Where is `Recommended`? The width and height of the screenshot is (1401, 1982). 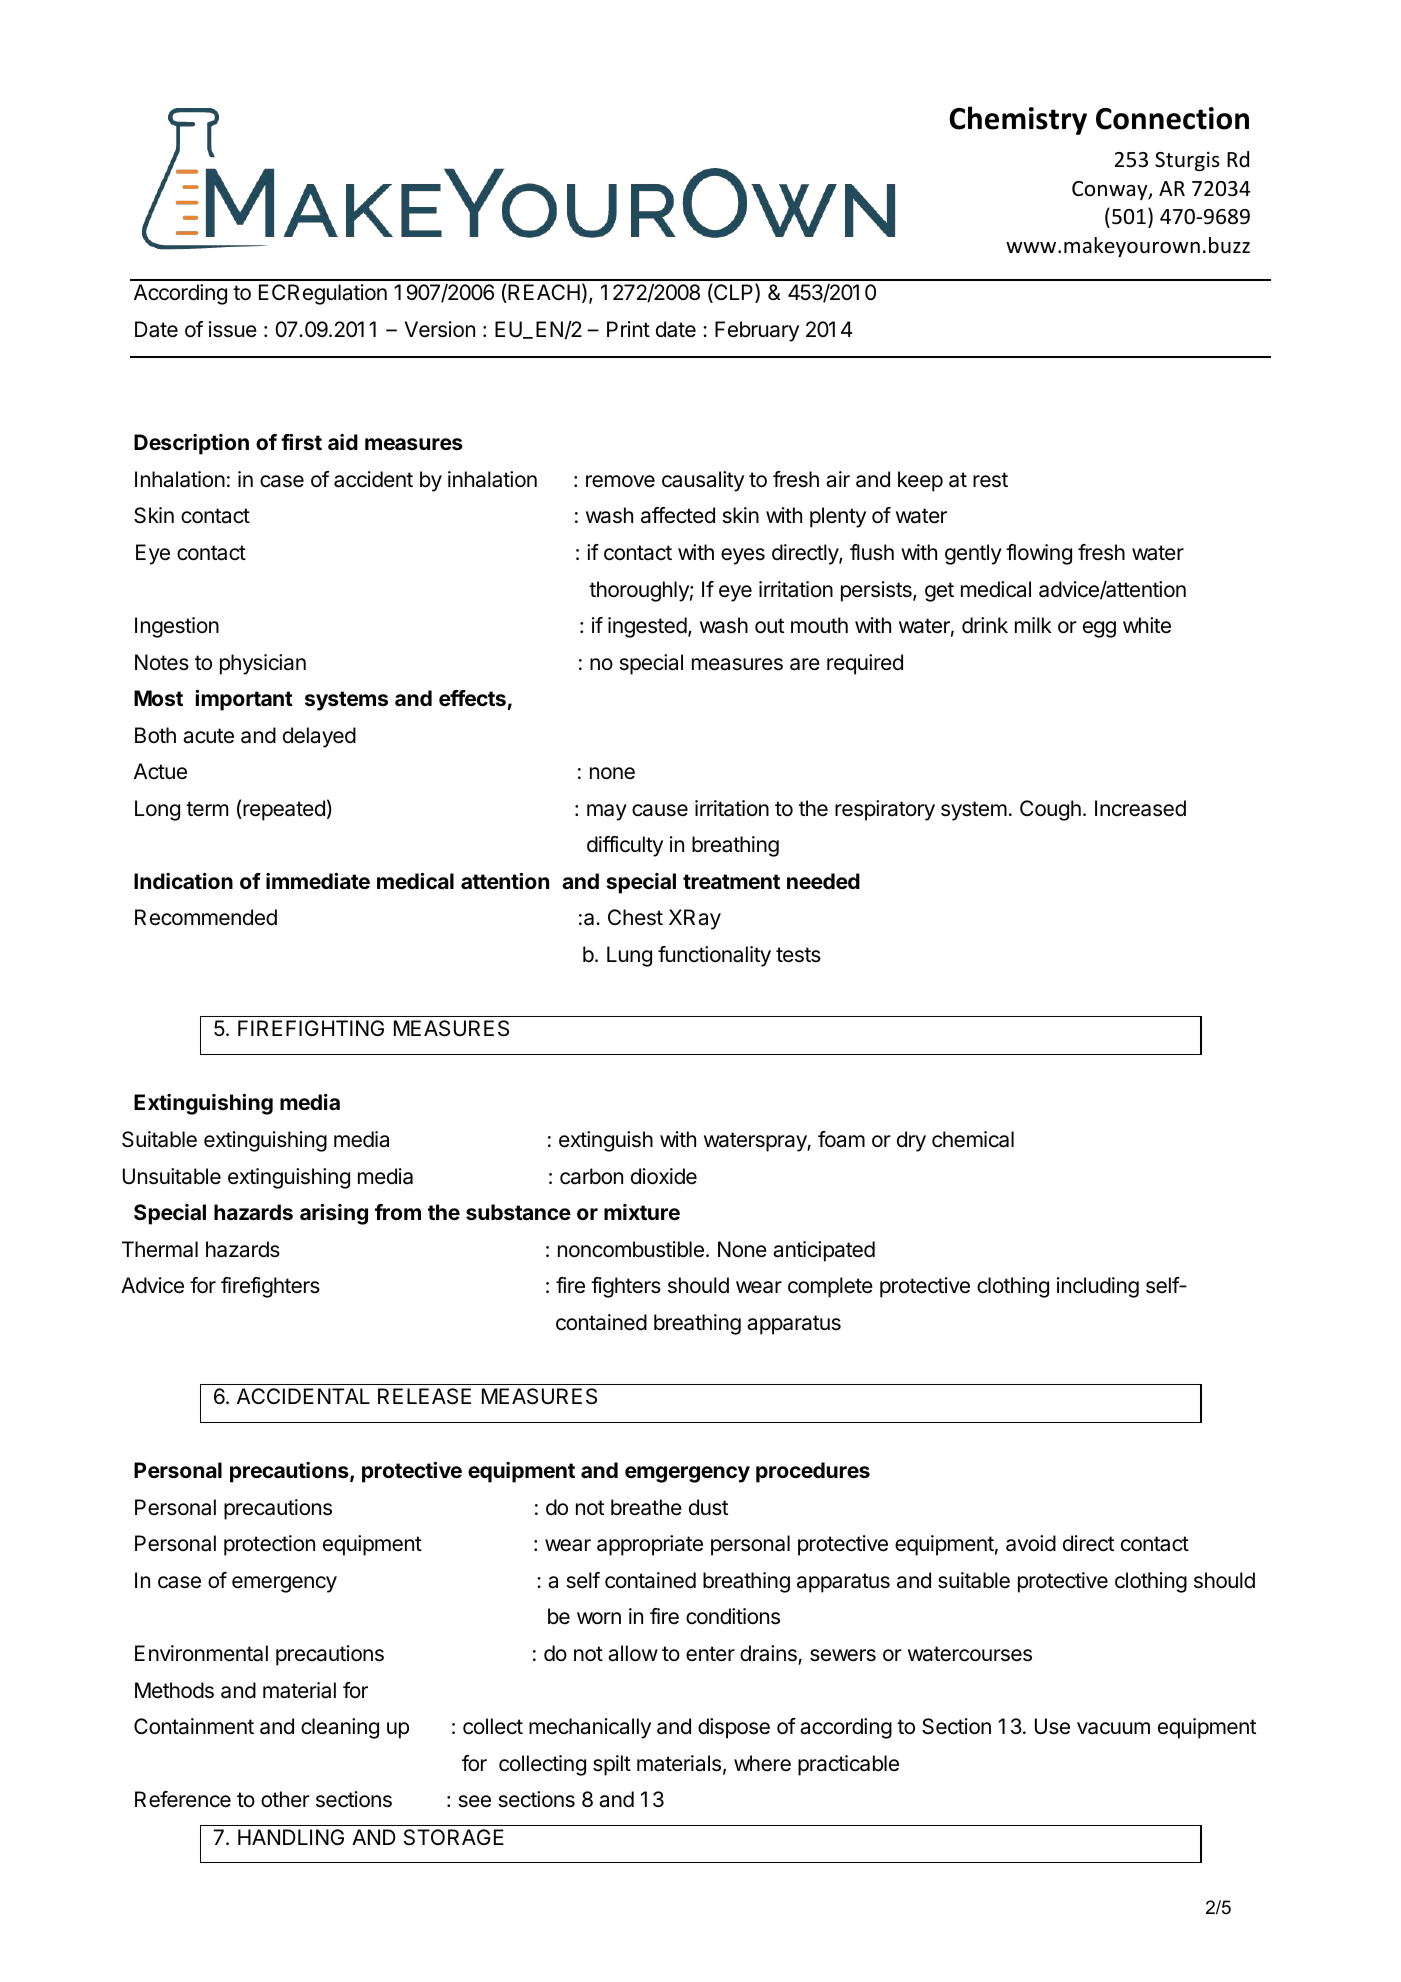 Recommended is located at coordinates (206, 917).
